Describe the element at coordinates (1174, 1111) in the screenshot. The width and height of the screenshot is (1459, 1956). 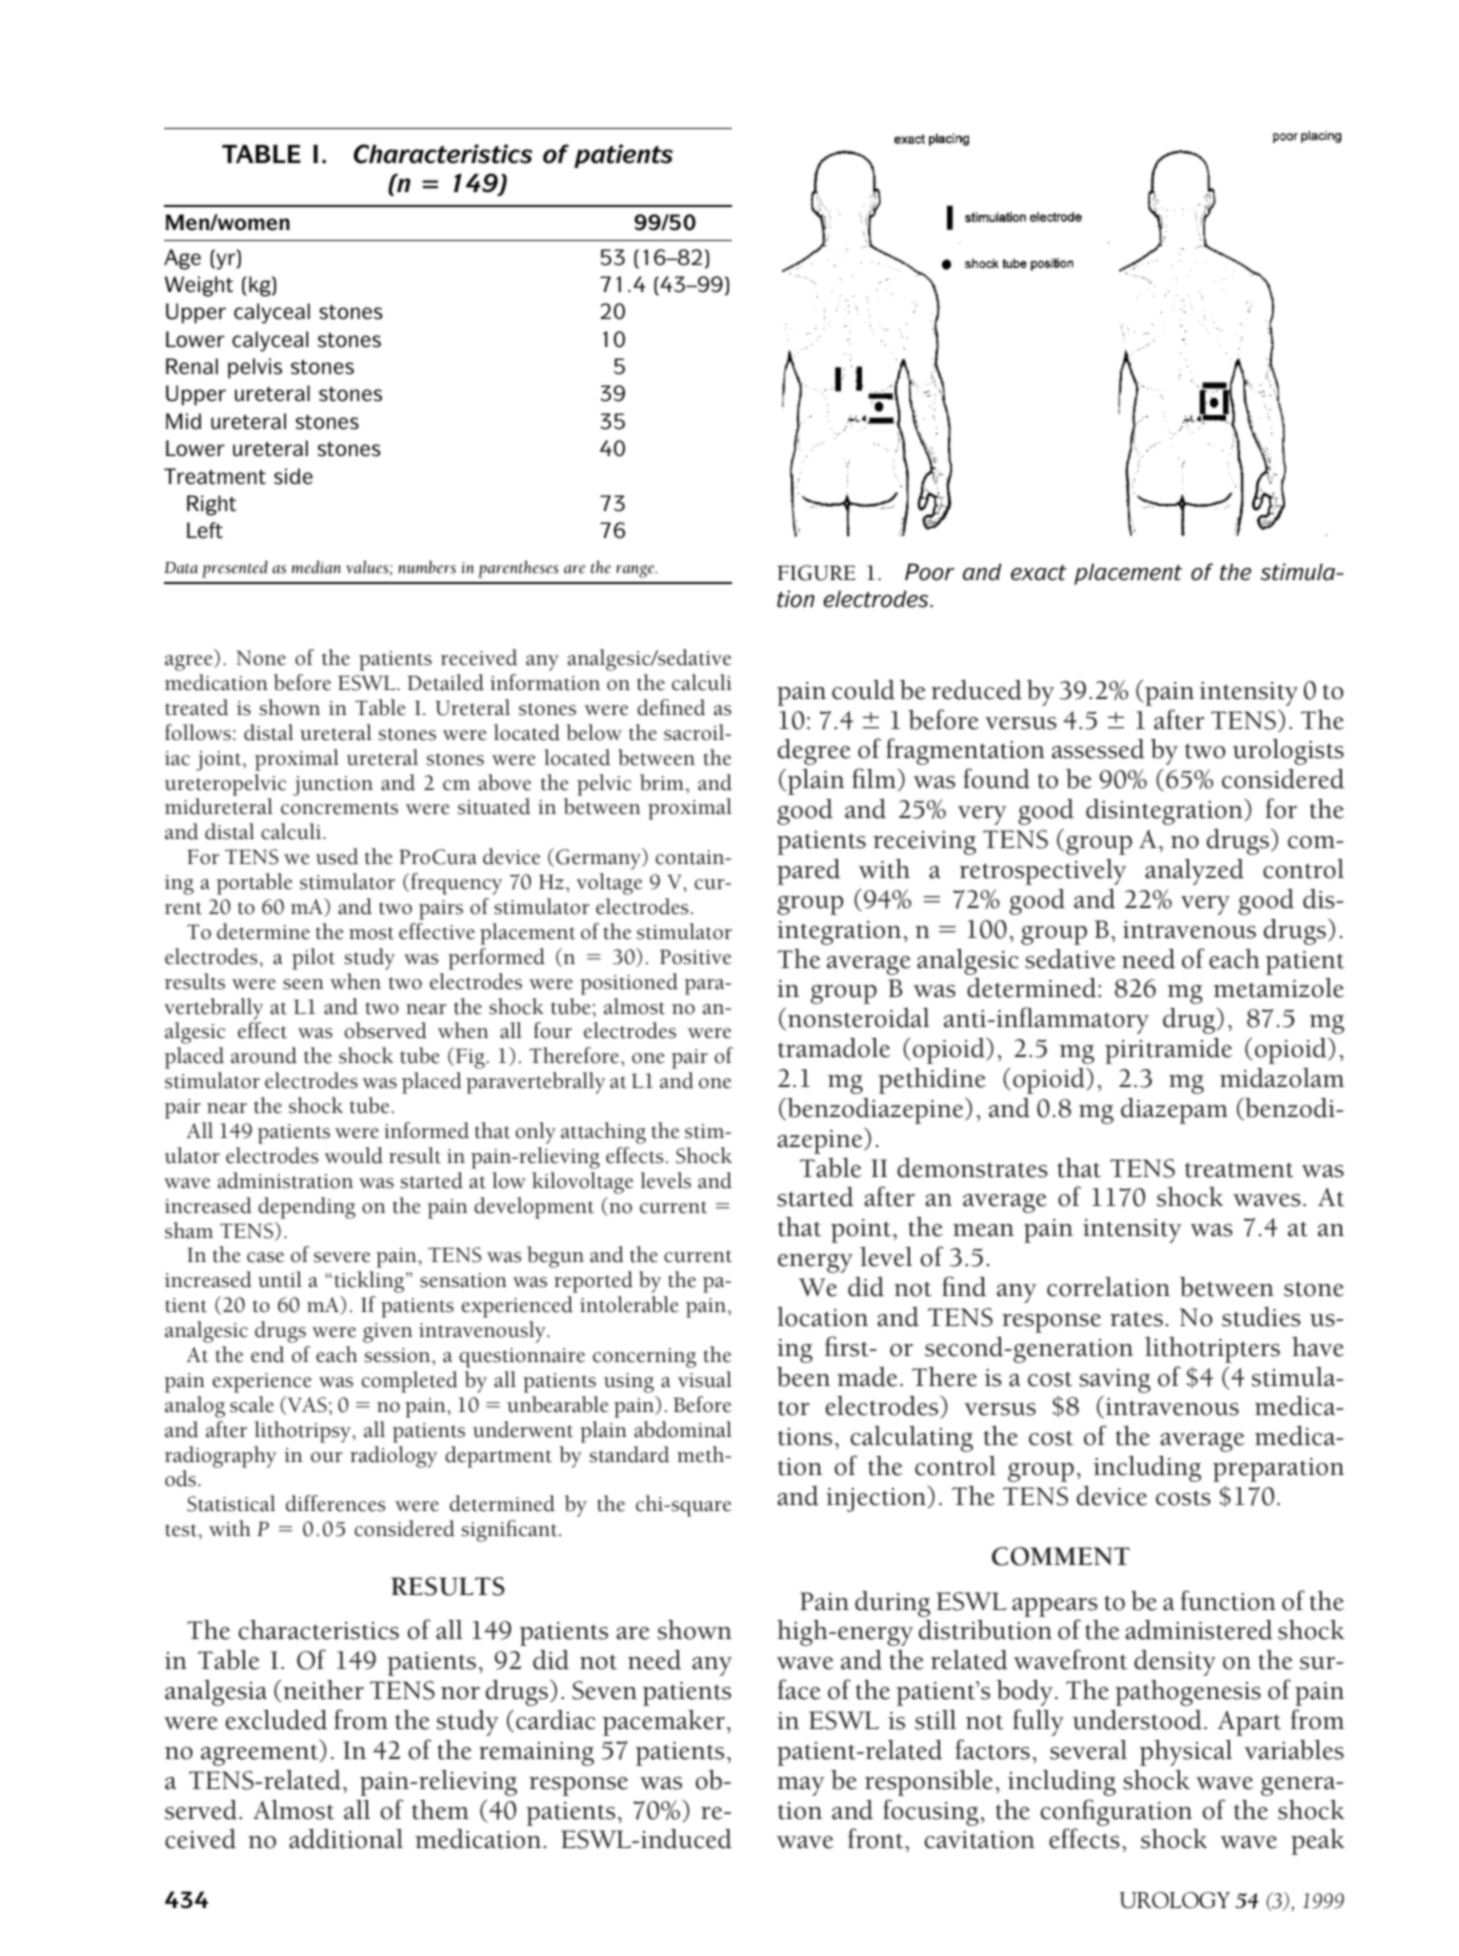
I see `diazepam` at that location.
